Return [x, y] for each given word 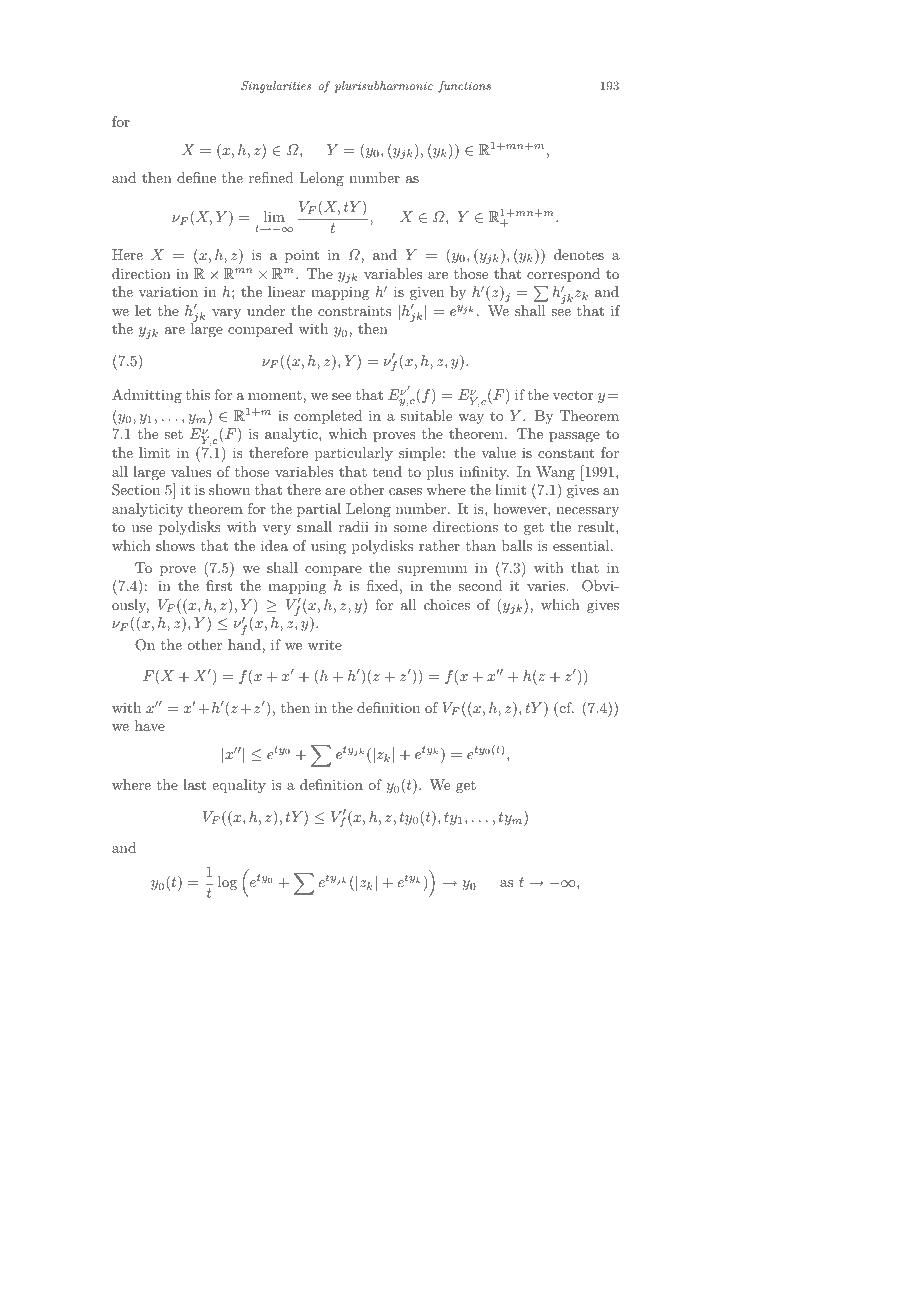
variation [168, 291]
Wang [555, 473]
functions [464, 87]
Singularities [276, 87]
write [325, 644]
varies [547, 586]
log [227, 883]
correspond [563, 275]
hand [245, 644]
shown [229, 489]
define [196, 177]
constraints [354, 311]
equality [239, 786]
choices [447, 604]
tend [387, 471]
